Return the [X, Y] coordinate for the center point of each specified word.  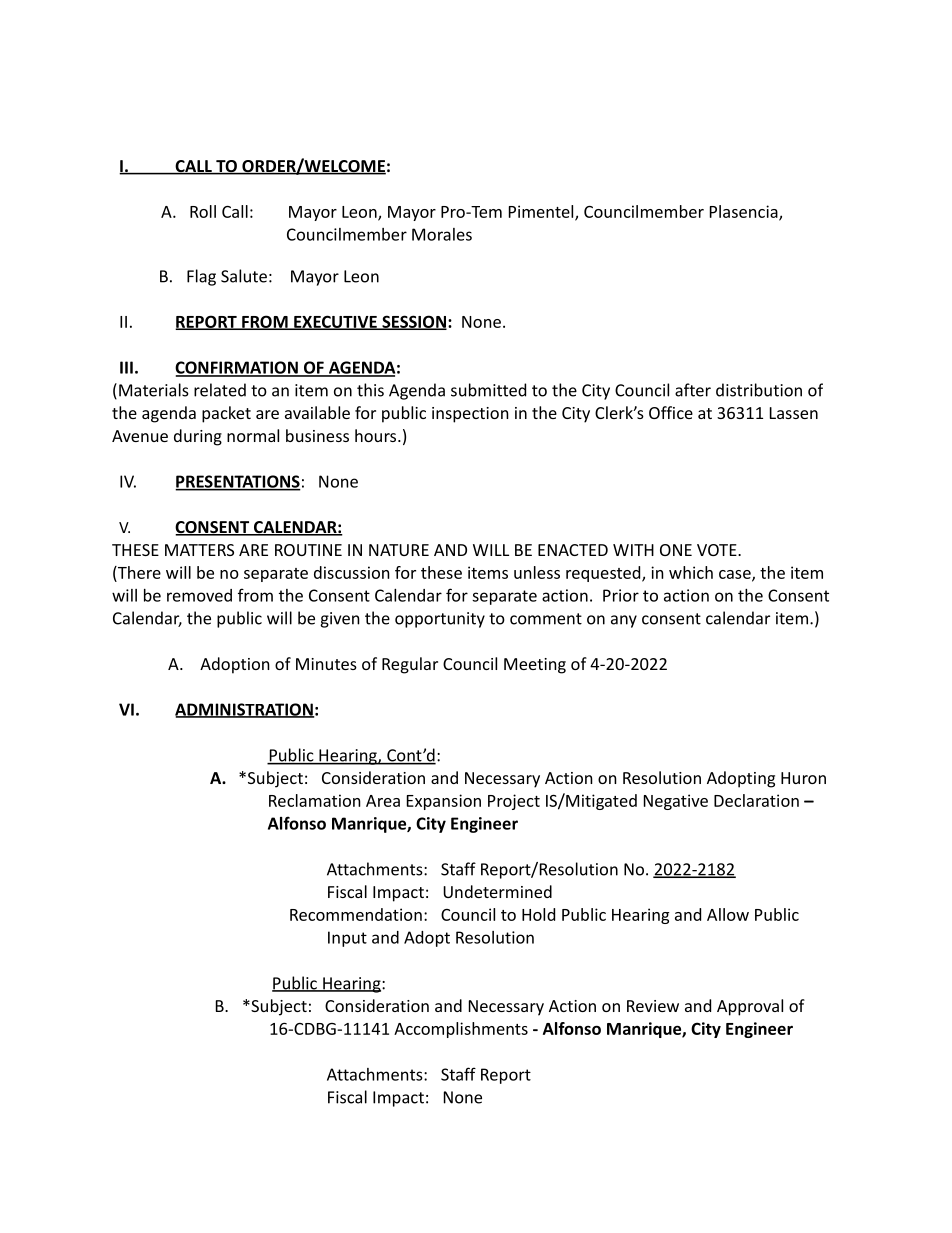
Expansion [444, 802]
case [736, 575]
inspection [470, 415]
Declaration [756, 800]
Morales [442, 234]
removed [199, 595]
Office [671, 412]
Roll [203, 211]
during [198, 437]
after [693, 390]
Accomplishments [461, 1030]
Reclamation [315, 800]
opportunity [440, 620]
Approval [750, 1007]
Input [347, 939]
